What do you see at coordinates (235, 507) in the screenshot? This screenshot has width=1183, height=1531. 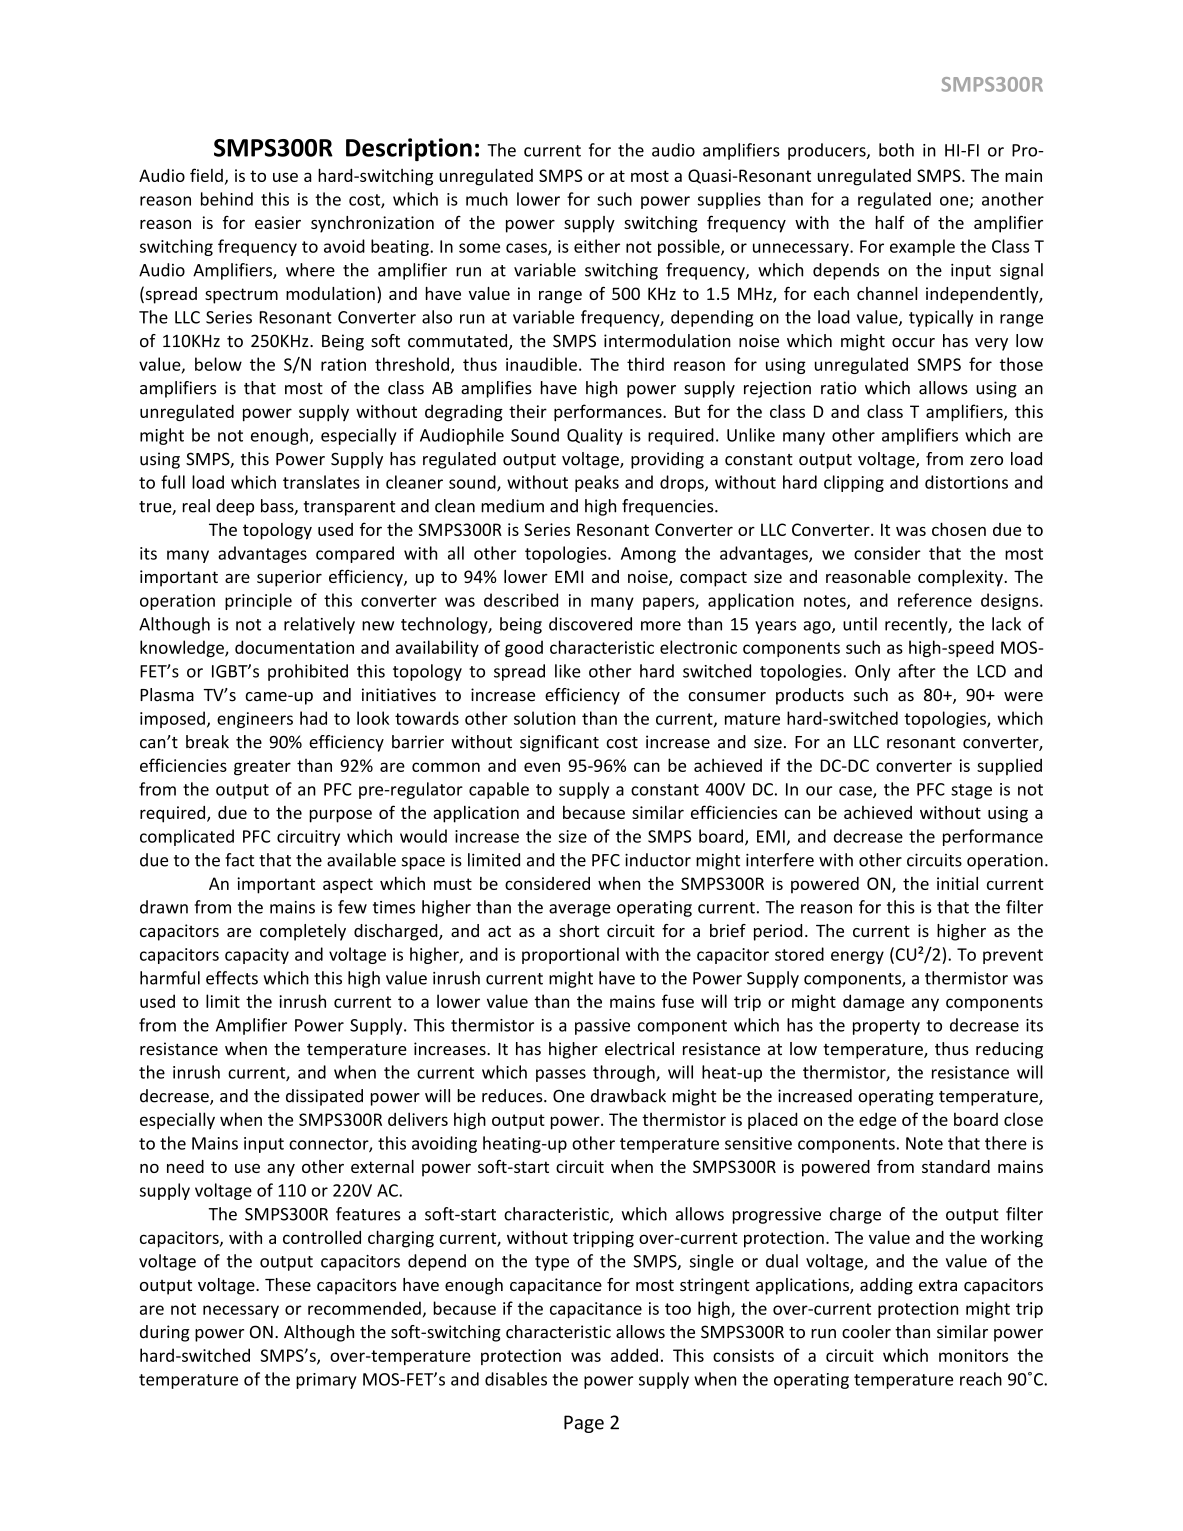 I see `deep` at bounding box center [235, 507].
